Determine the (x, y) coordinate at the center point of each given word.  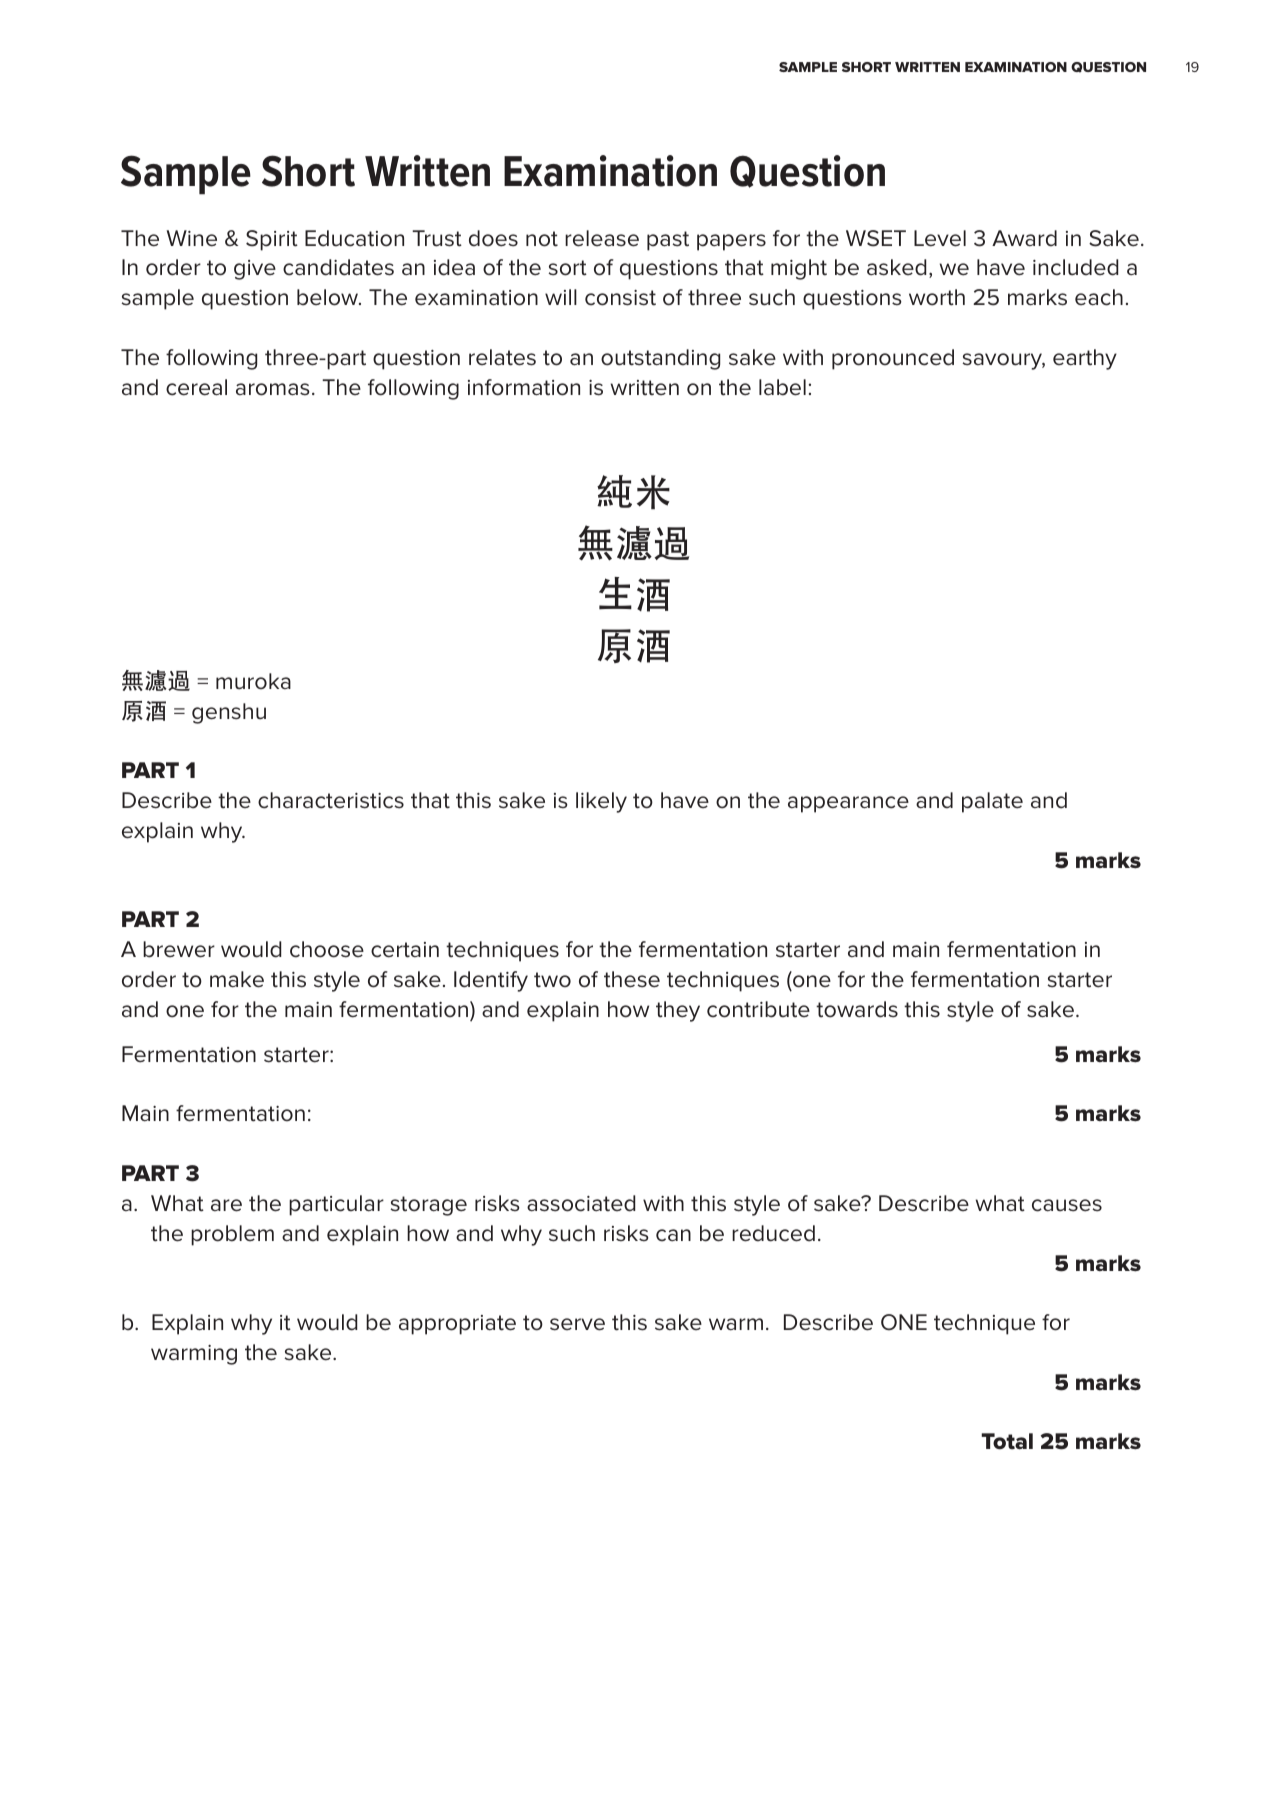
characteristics (331, 800)
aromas (273, 389)
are (226, 1205)
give (255, 270)
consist (620, 298)
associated (581, 1203)
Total (1007, 1441)
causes (1067, 1205)
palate (992, 802)
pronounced (893, 359)
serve (577, 1324)
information (524, 387)
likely (601, 802)
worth (937, 297)
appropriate (457, 1325)
